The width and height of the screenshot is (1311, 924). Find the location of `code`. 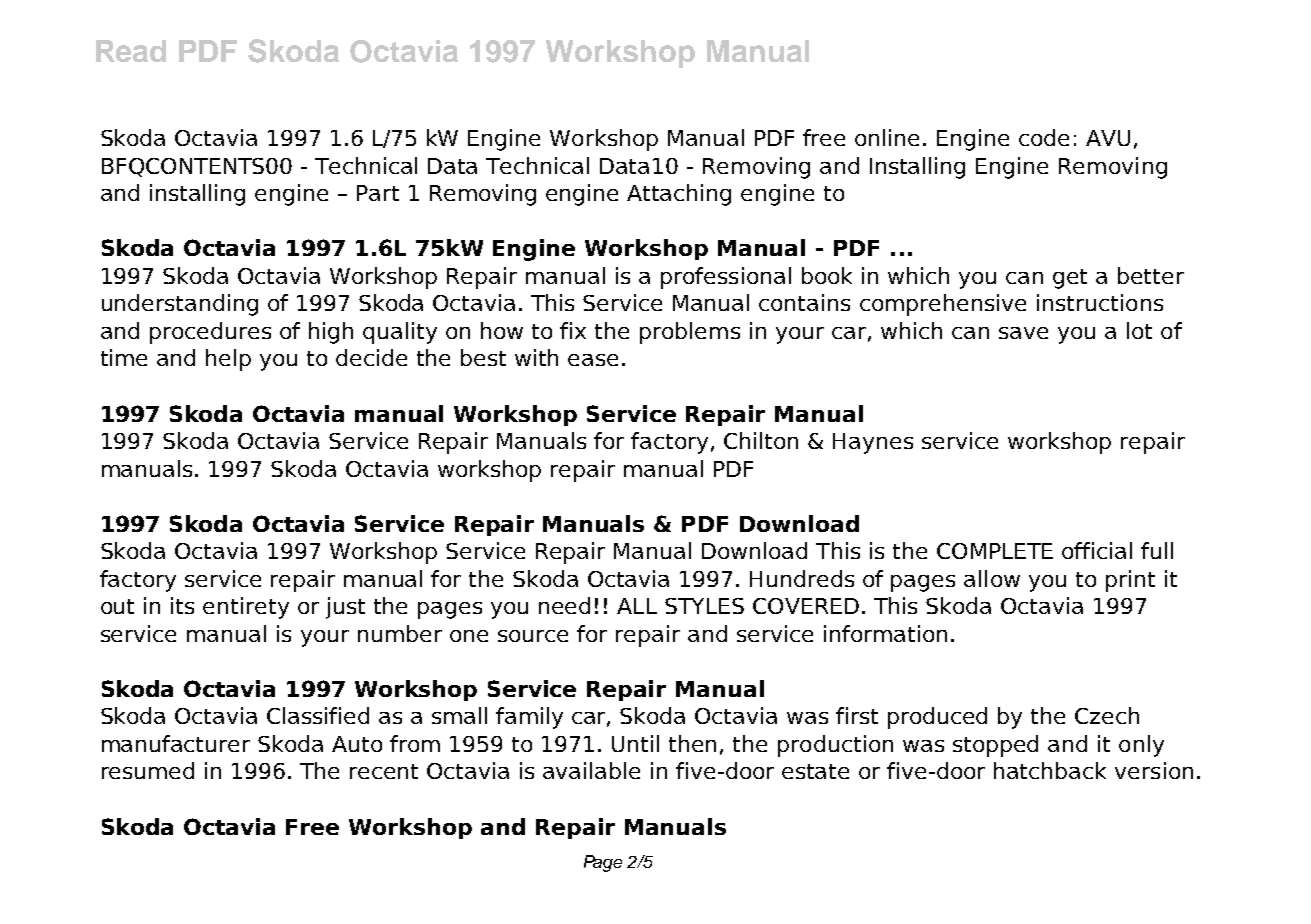

code is located at coordinates (1044, 137).
